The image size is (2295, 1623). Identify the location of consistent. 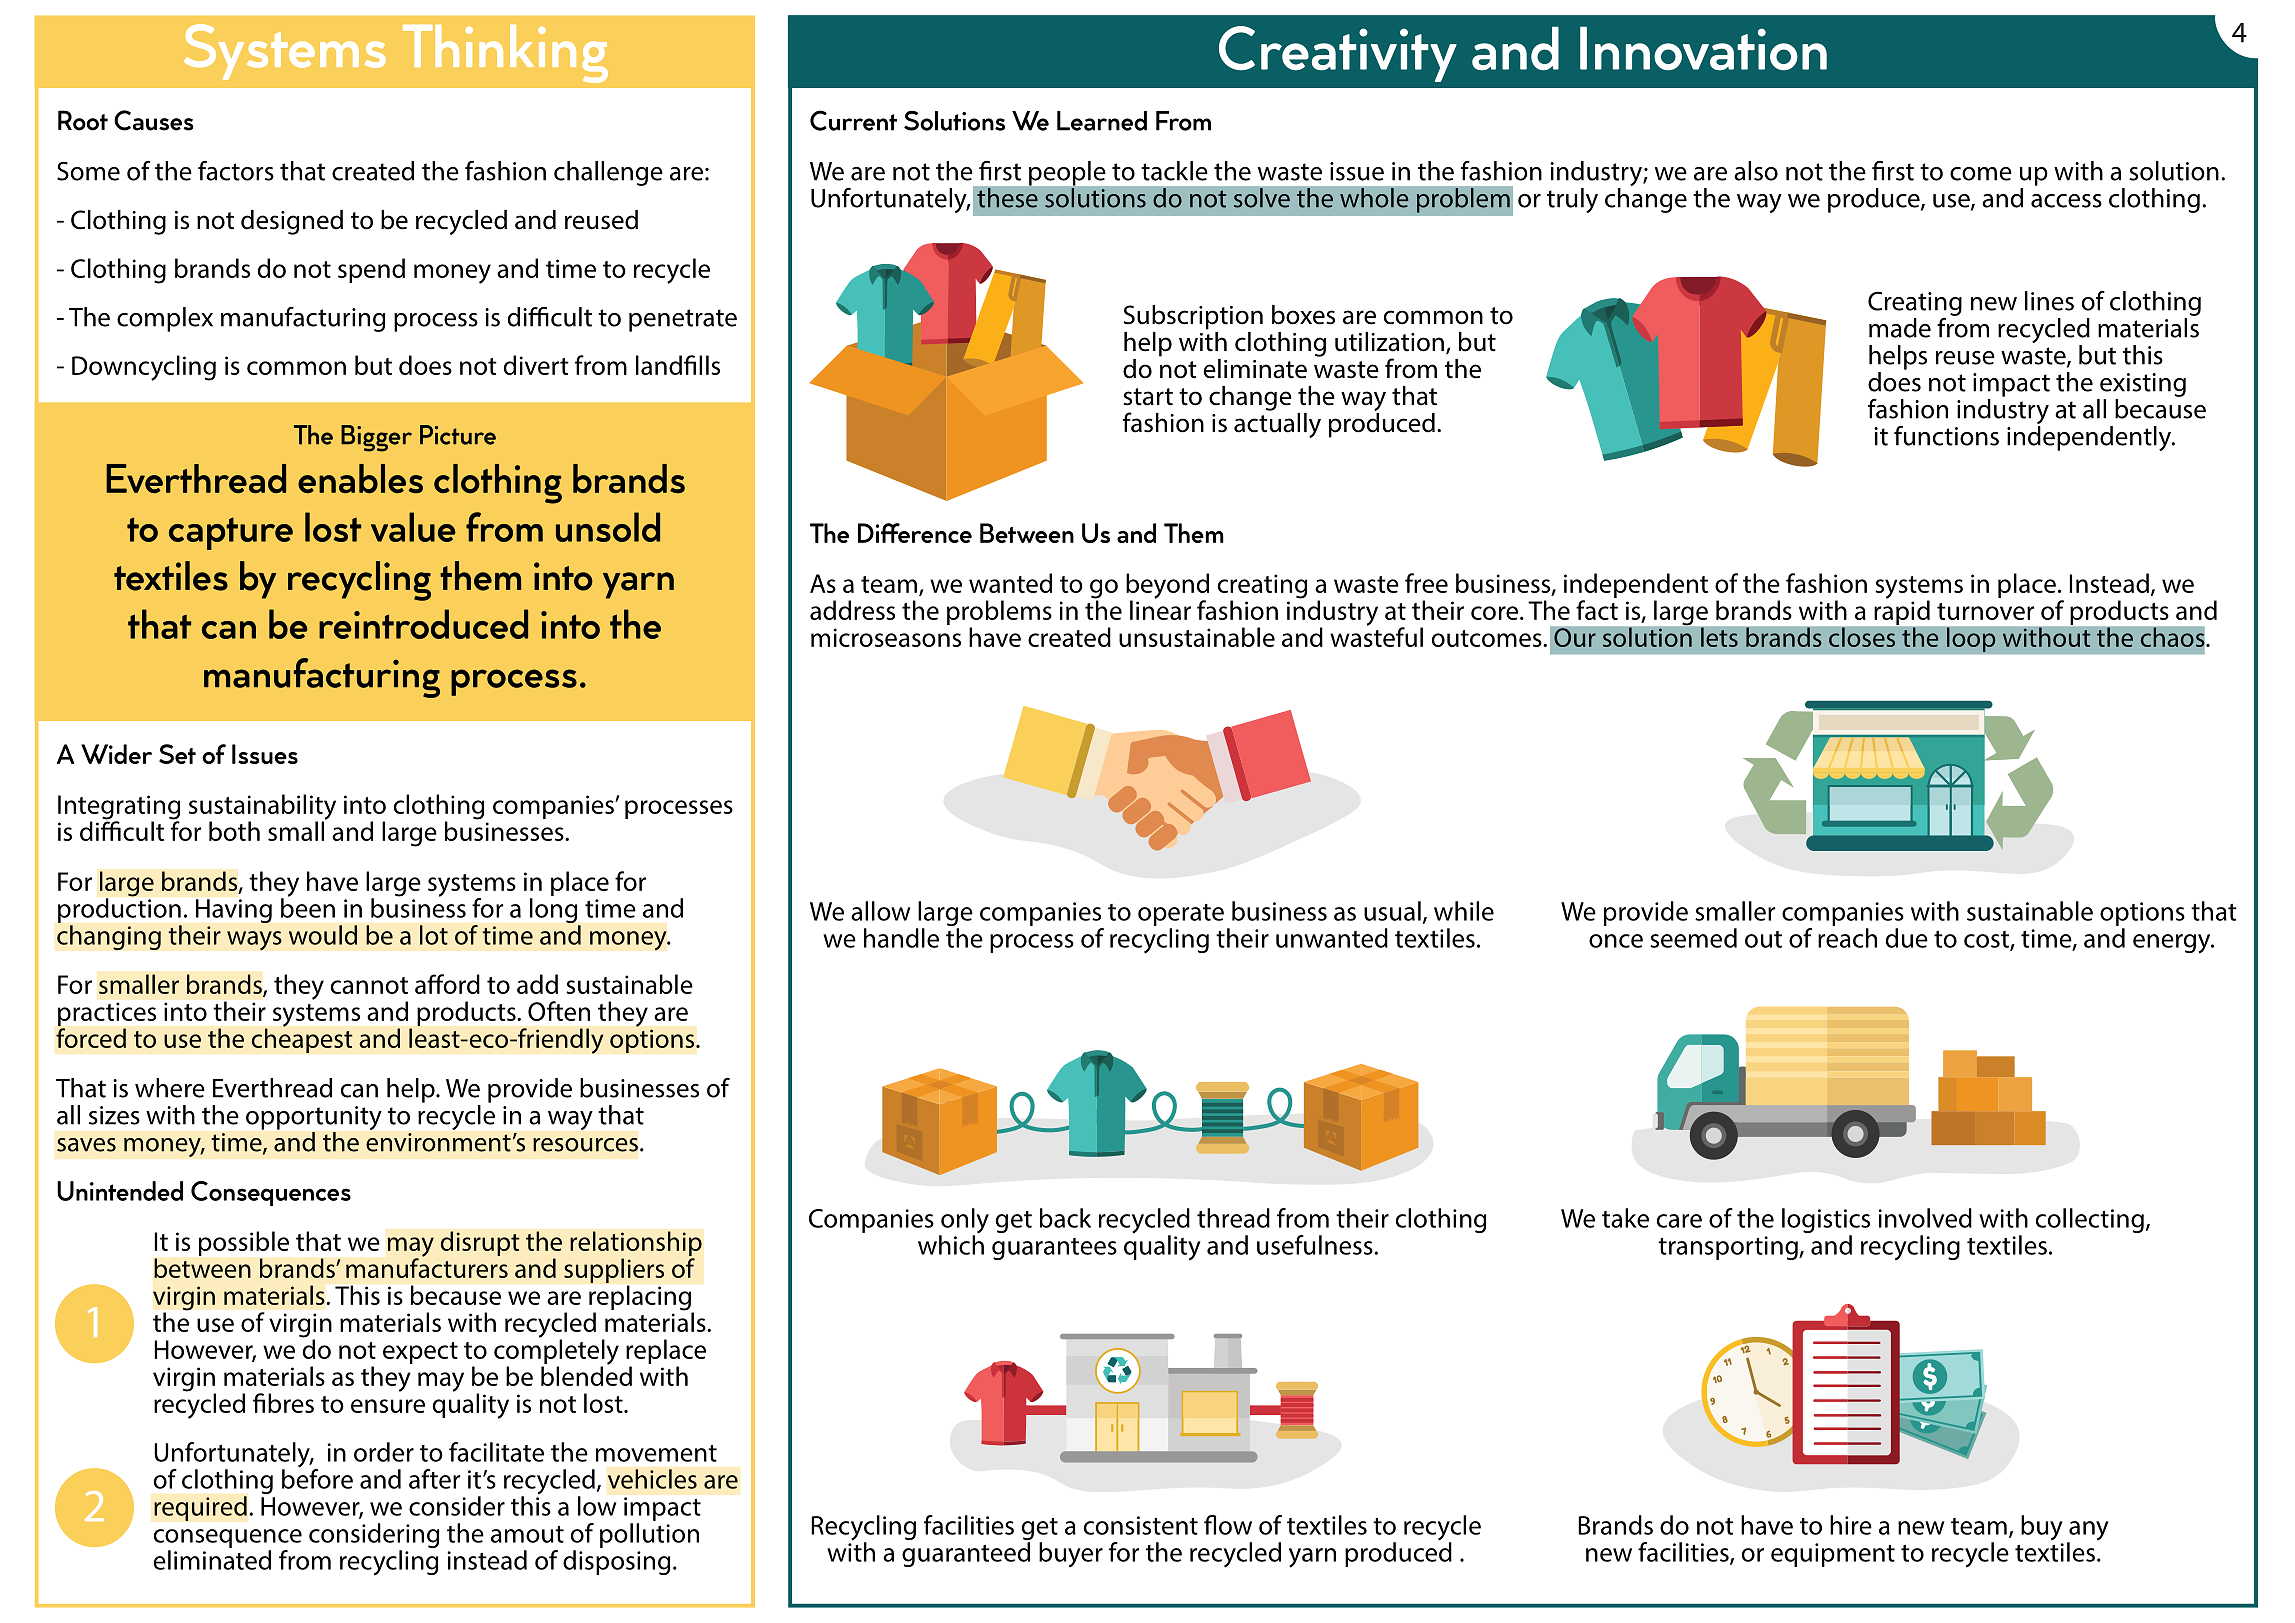
(1141, 1525).
